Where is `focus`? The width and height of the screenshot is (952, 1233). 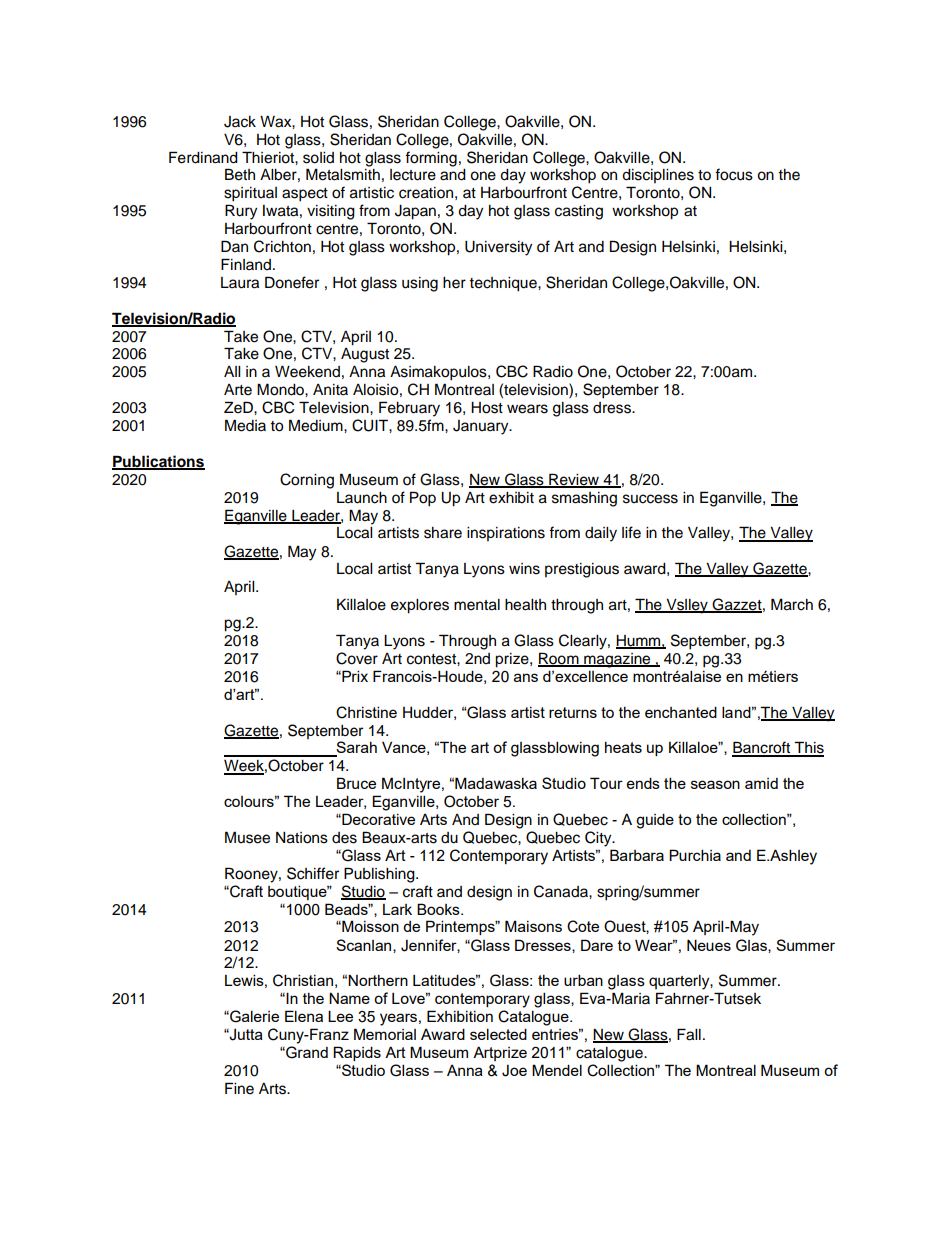 focus is located at coordinates (734, 174).
